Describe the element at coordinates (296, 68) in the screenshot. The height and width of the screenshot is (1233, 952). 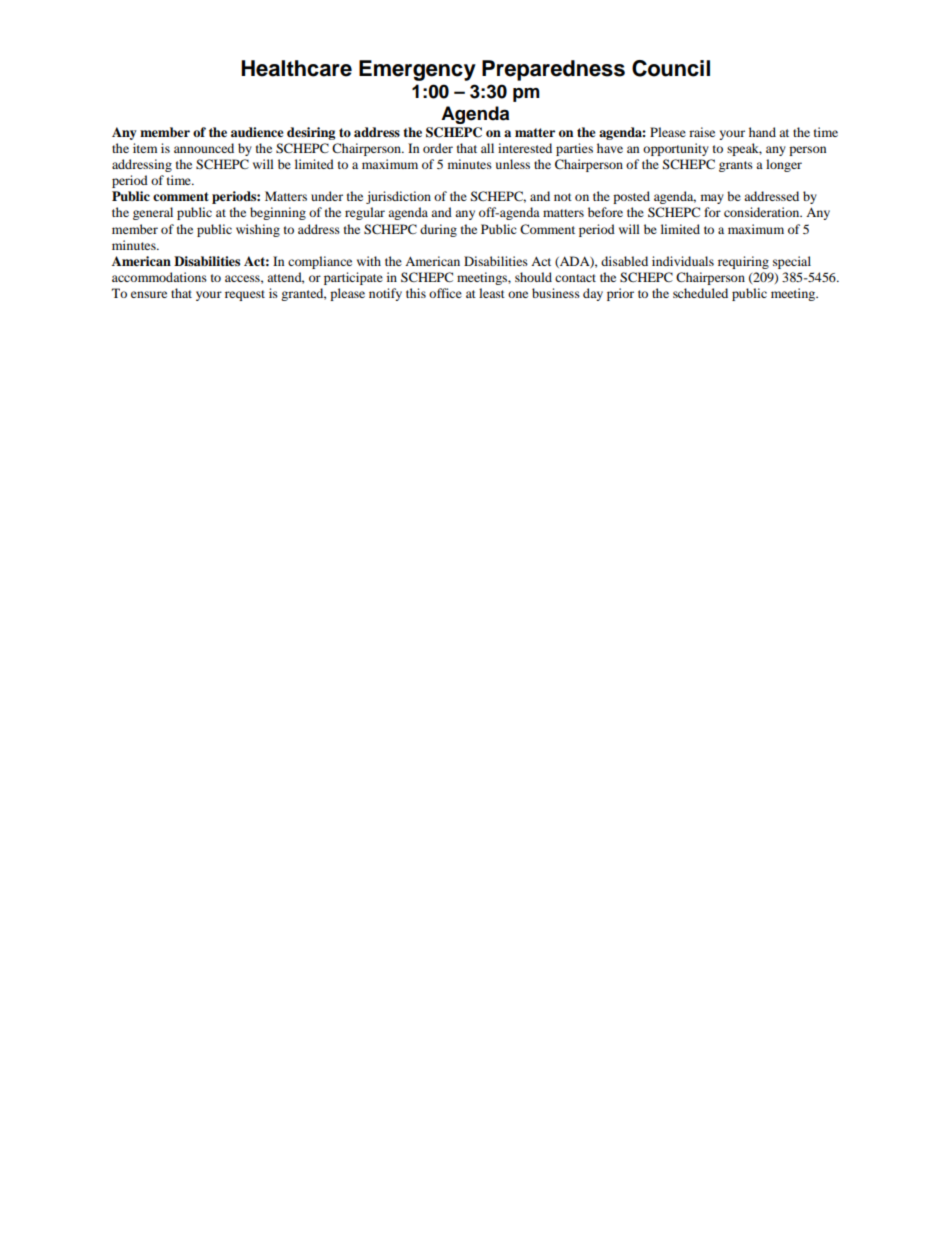
I see `Healthcare` at that location.
